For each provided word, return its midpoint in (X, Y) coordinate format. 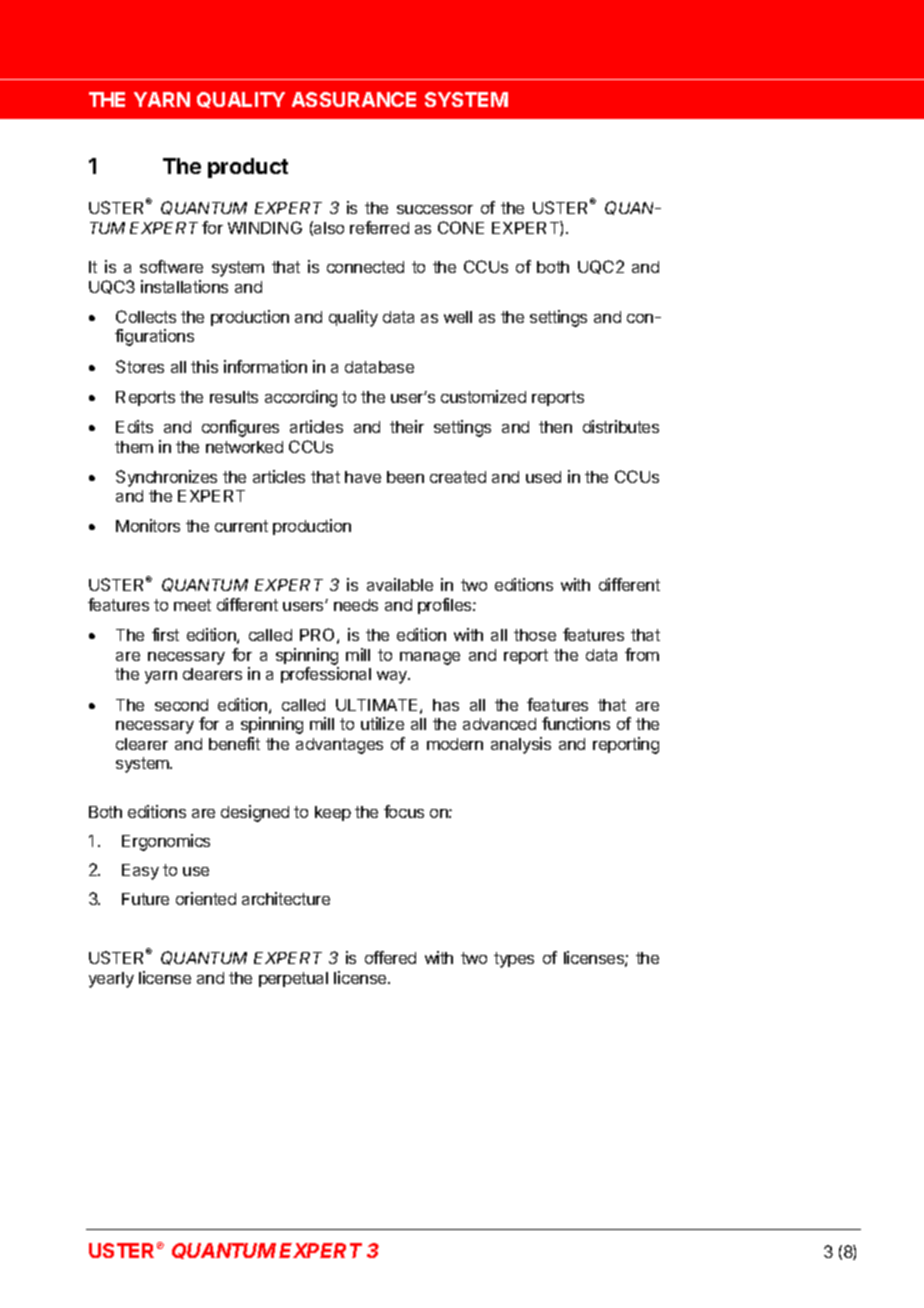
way (393, 677)
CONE (461, 227)
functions (576, 723)
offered (390, 957)
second (181, 705)
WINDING (265, 227)
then (555, 427)
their (407, 426)
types (514, 960)
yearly (111, 980)
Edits (134, 426)
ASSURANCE (354, 99)
